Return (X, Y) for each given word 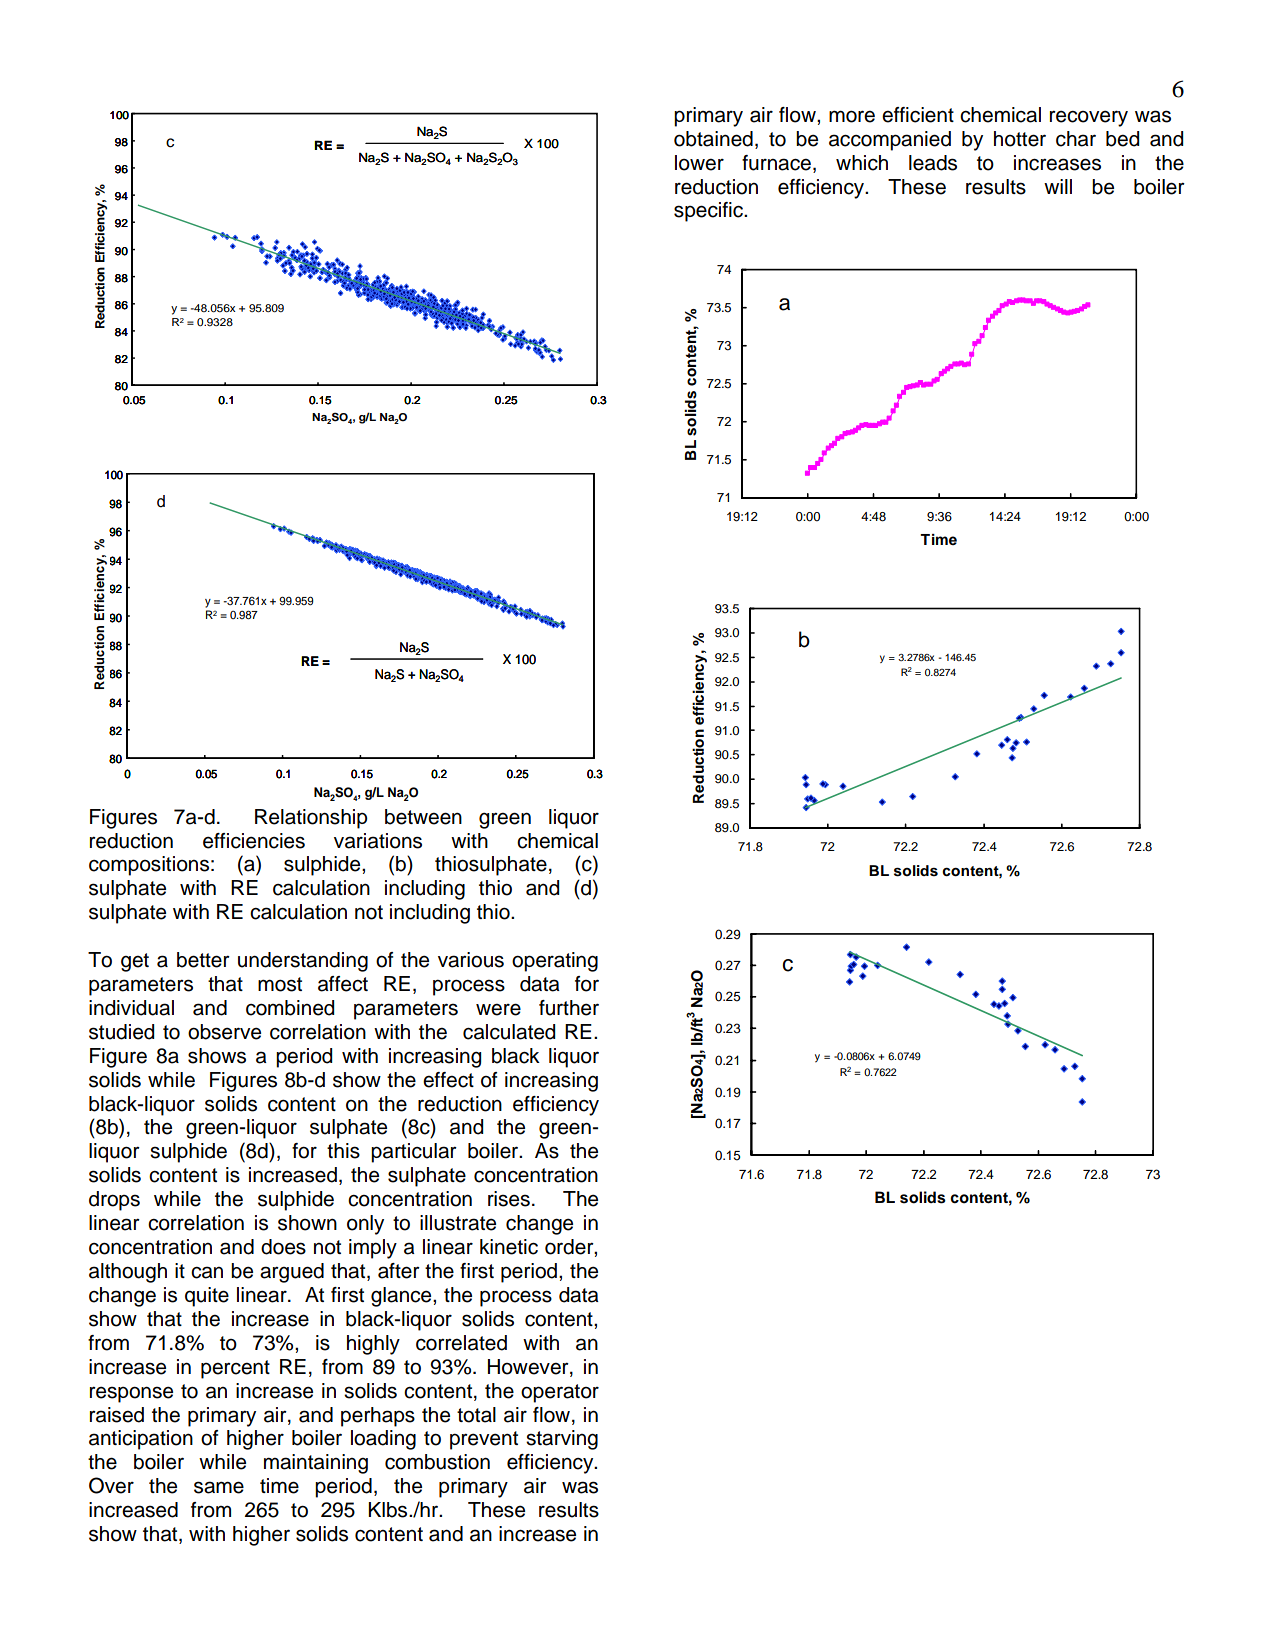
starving (562, 1440)
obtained (713, 139)
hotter (1020, 139)
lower (699, 163)
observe (224, 1032)
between (423, 817)
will (1058, 186)
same (219, 1487)
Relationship (311, 819)
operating (555, 962)
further (569, 1008)
